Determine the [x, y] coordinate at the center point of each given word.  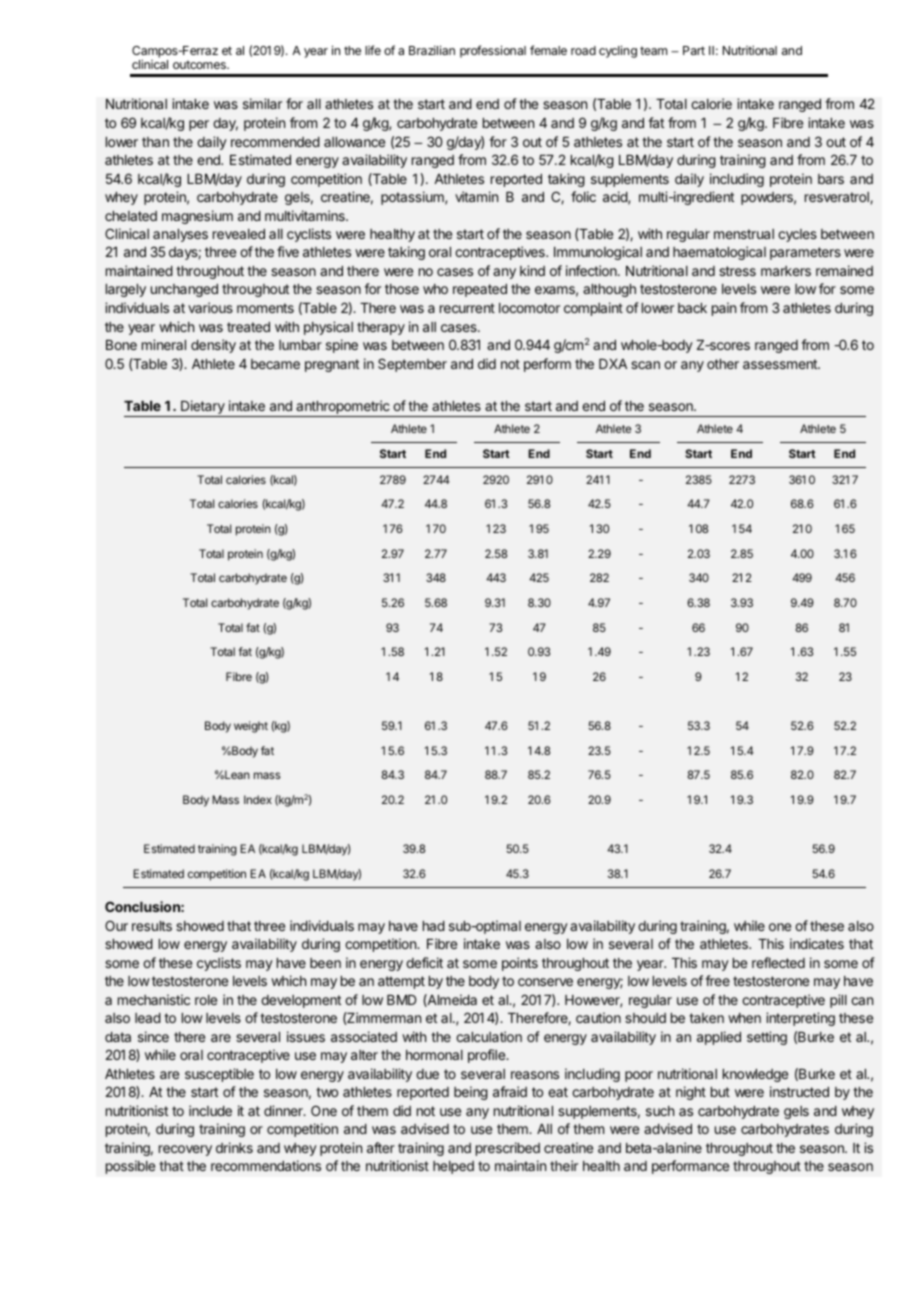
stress [737, 271]
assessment [781, 364]
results [152, 926]
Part [694, 50]
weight [251, 727]
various [210, 307]
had [434, 926]
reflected [778, 962]
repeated [480, 290]
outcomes [200, 64]
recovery [185, 1150]
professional [493, 51]
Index [258, 799]
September [412, 365]
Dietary [203, 407]
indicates [817, 943]
